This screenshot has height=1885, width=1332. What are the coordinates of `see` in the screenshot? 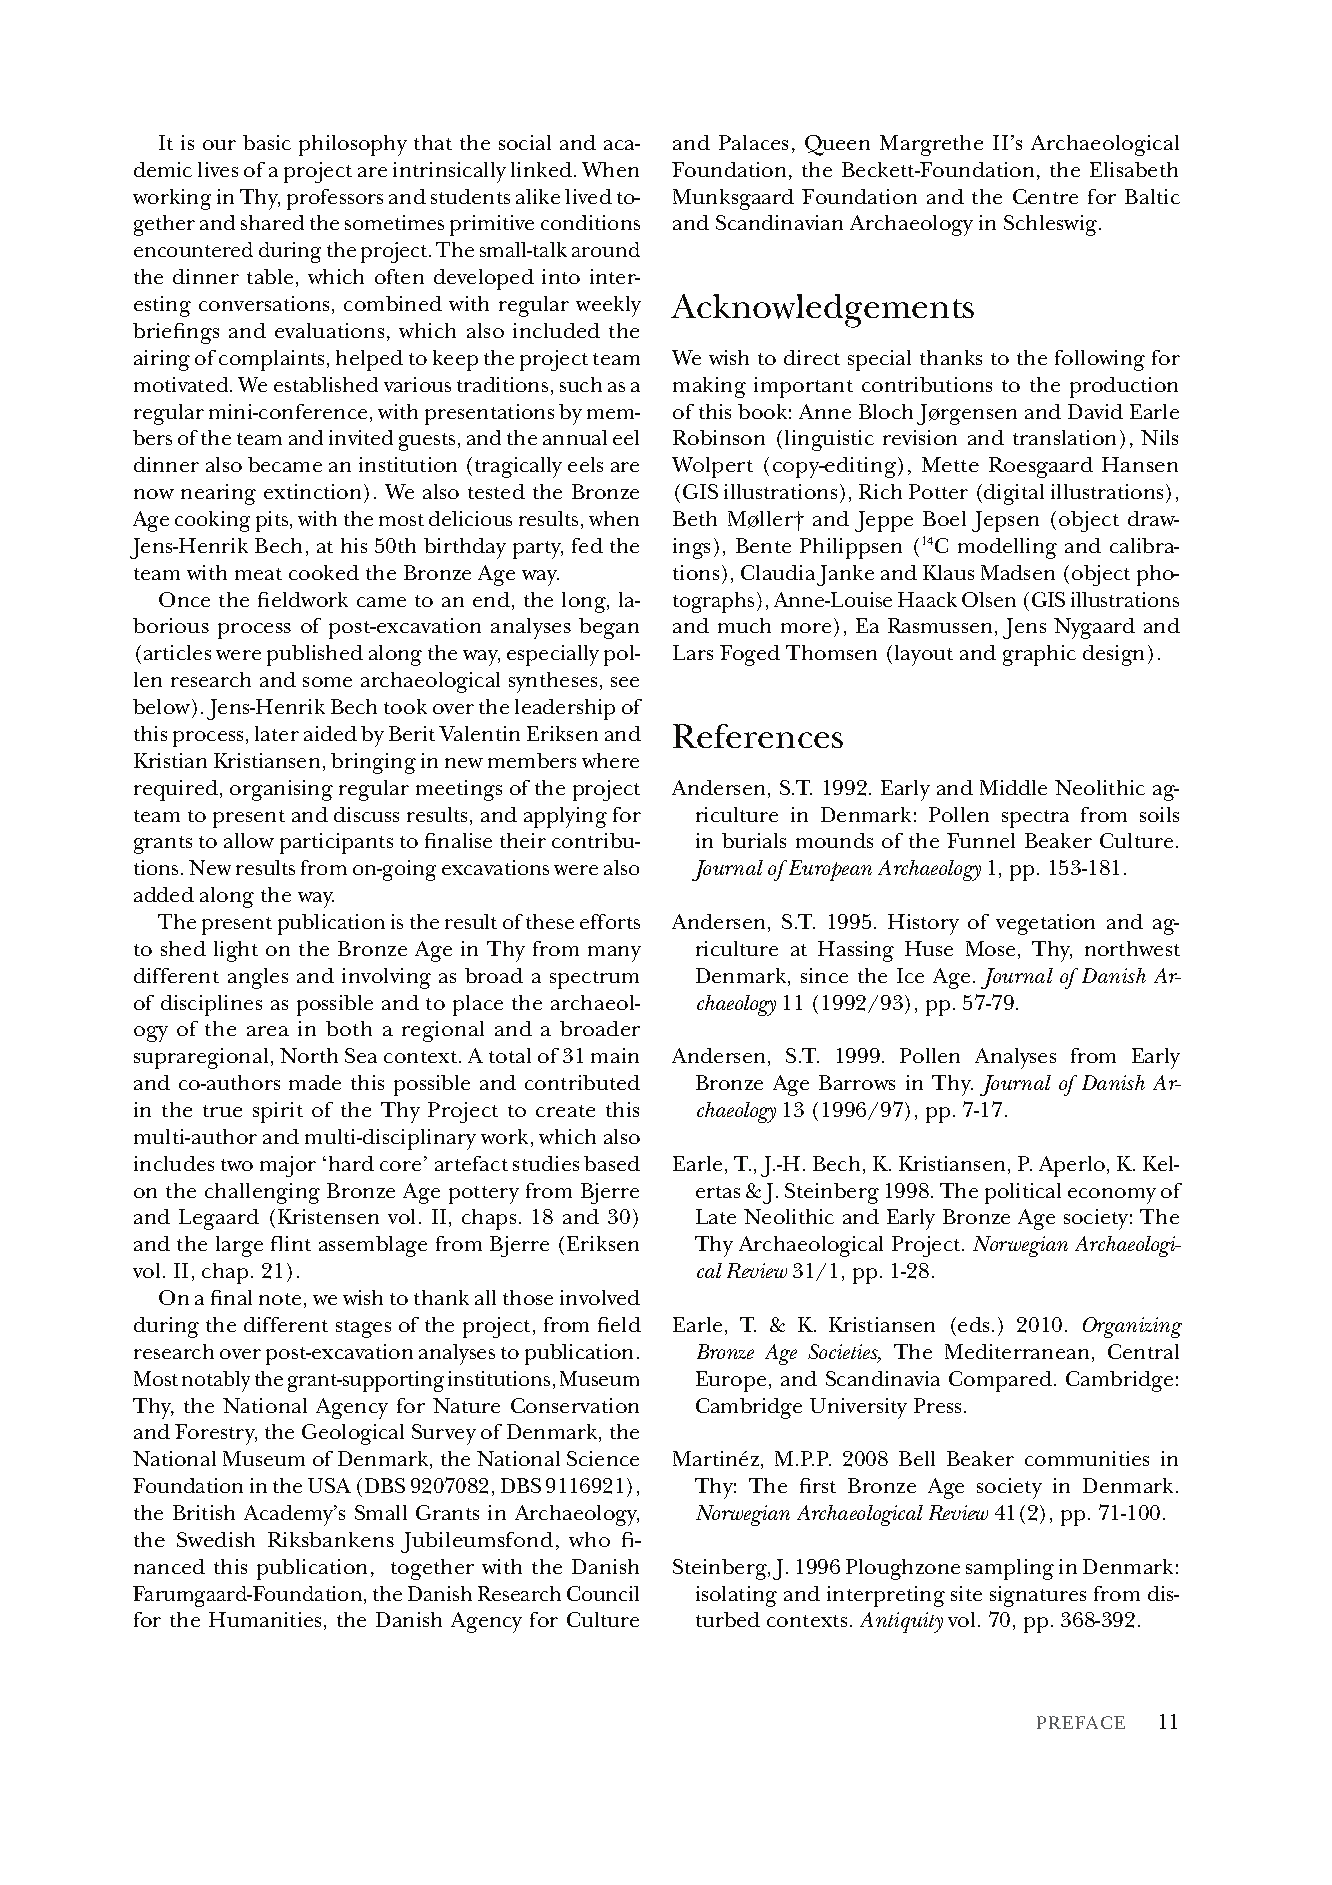 It's located at (625, 682).
